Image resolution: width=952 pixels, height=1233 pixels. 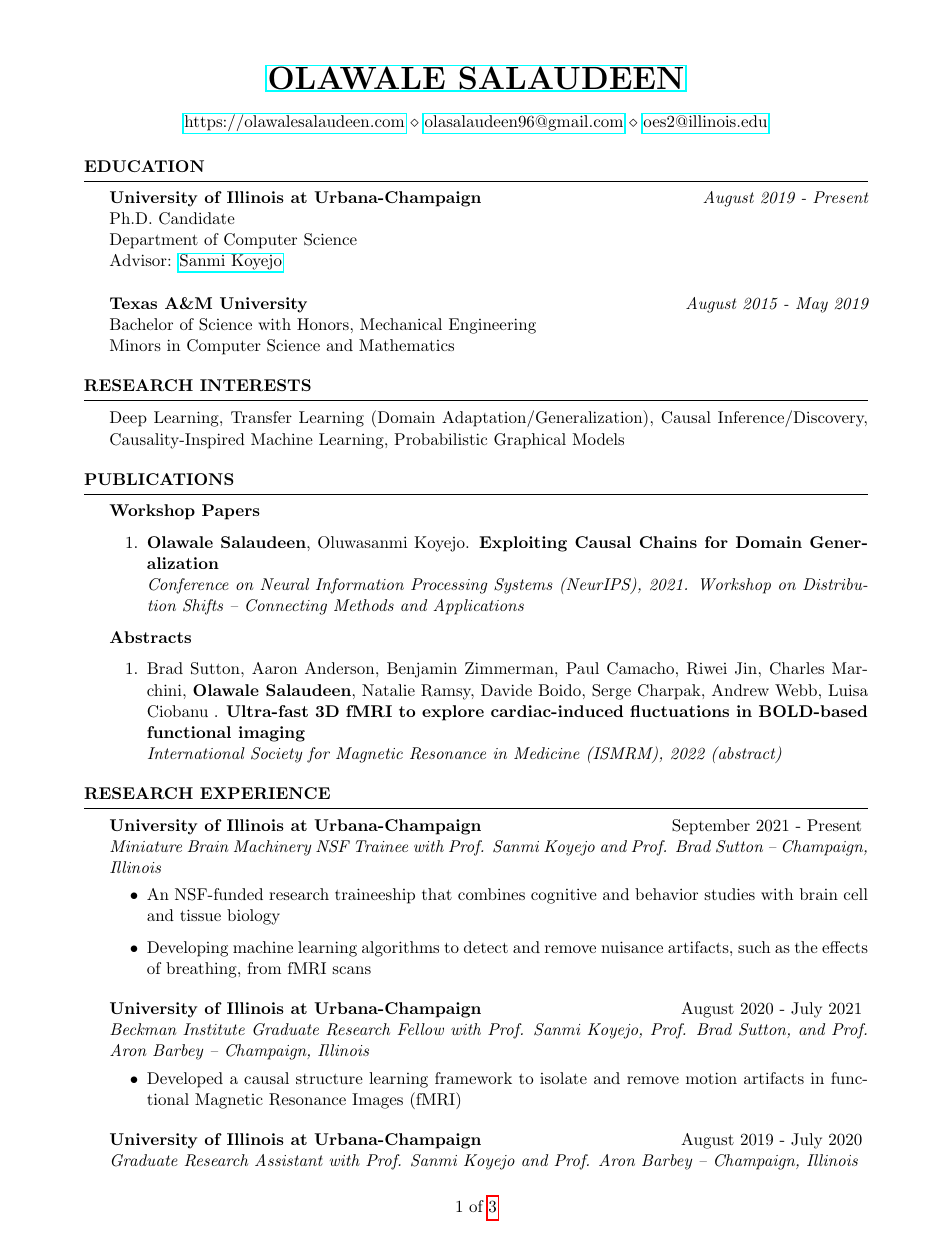 I want to click on Chains, so click(x=668, y=542).
